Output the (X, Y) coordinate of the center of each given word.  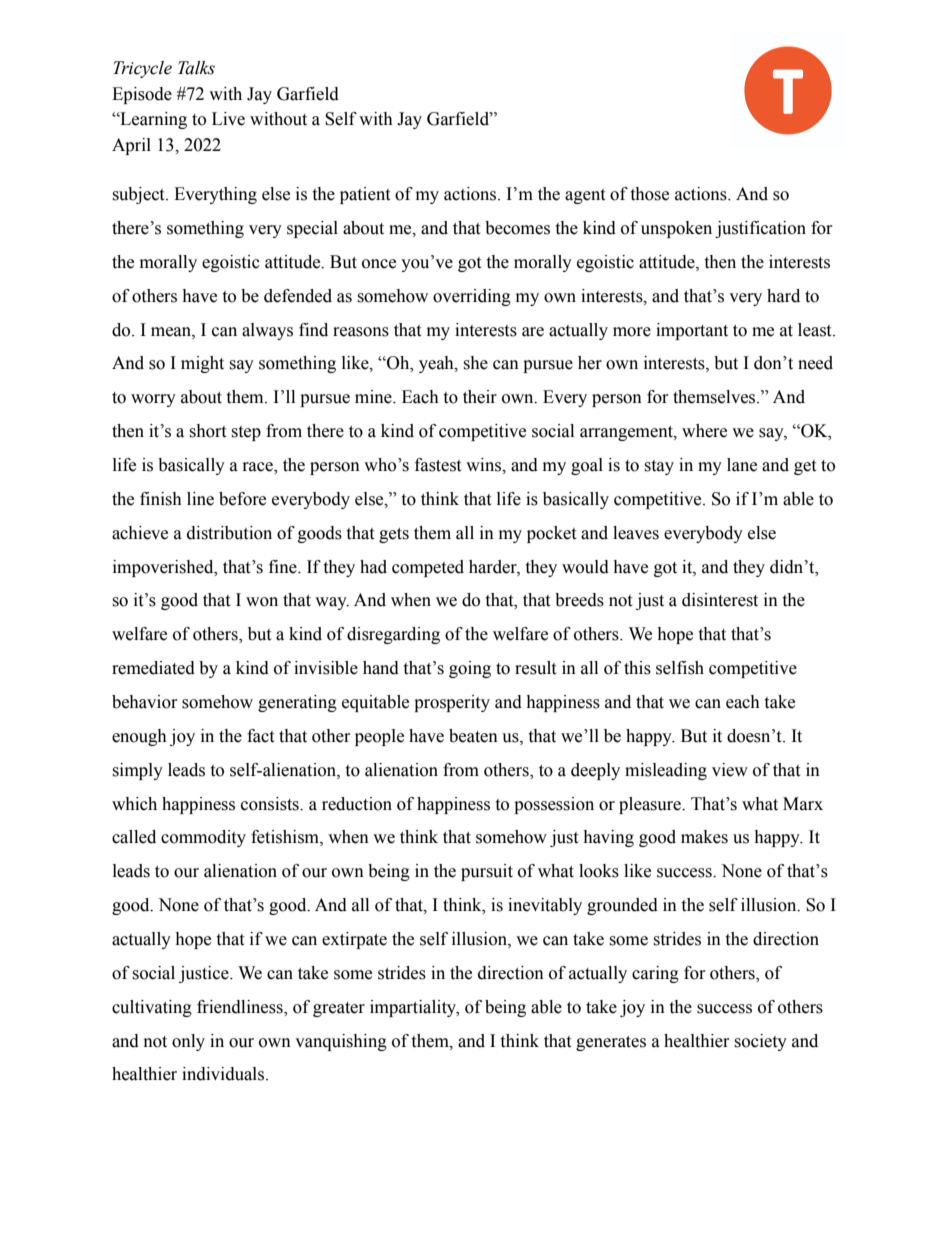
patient (365, 195)
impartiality (414, 1008)
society (760, 1042)
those (649, 194)
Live (228, 119)
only (188, 1042)
